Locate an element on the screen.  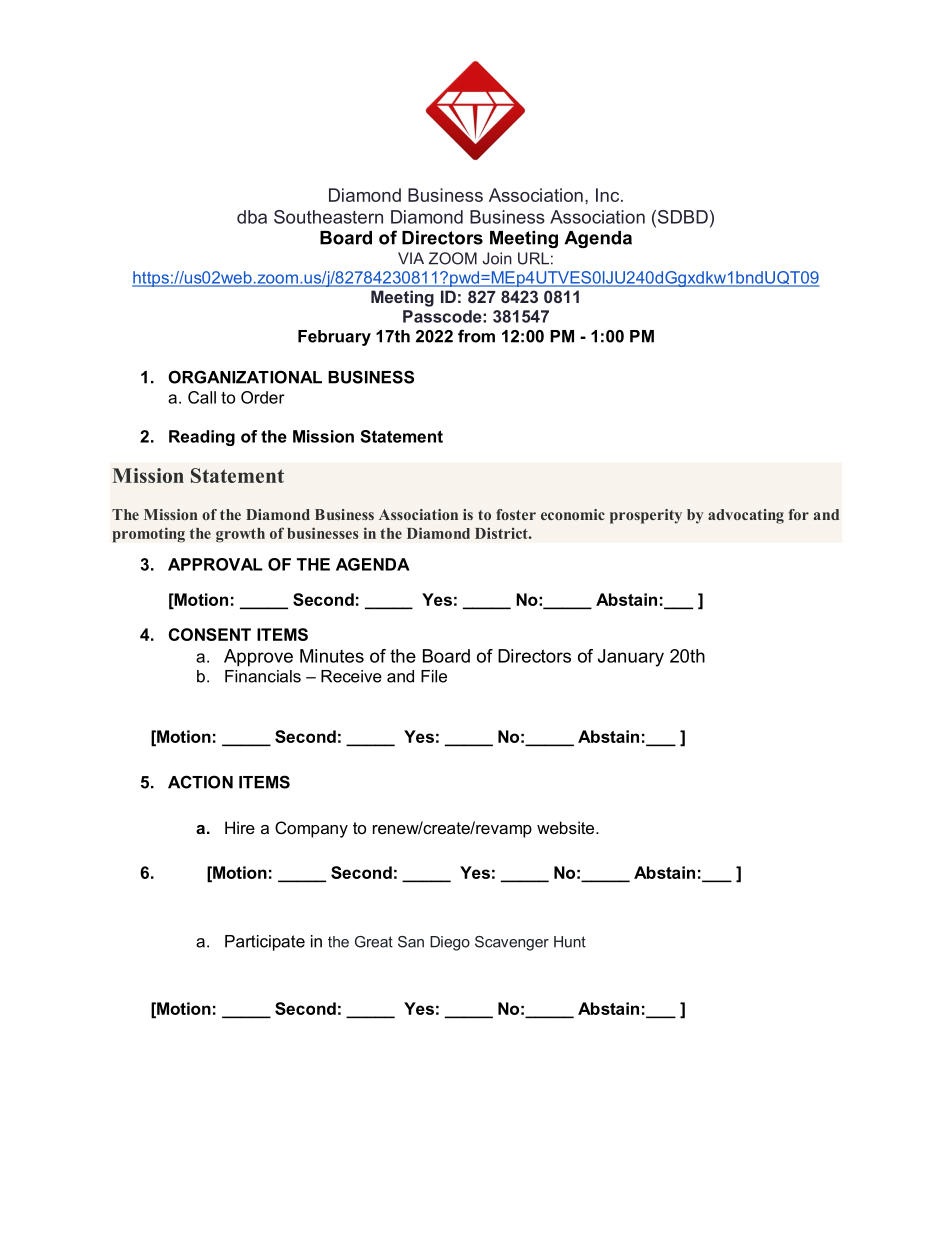
Diego is located at coordinates (450, 943).
